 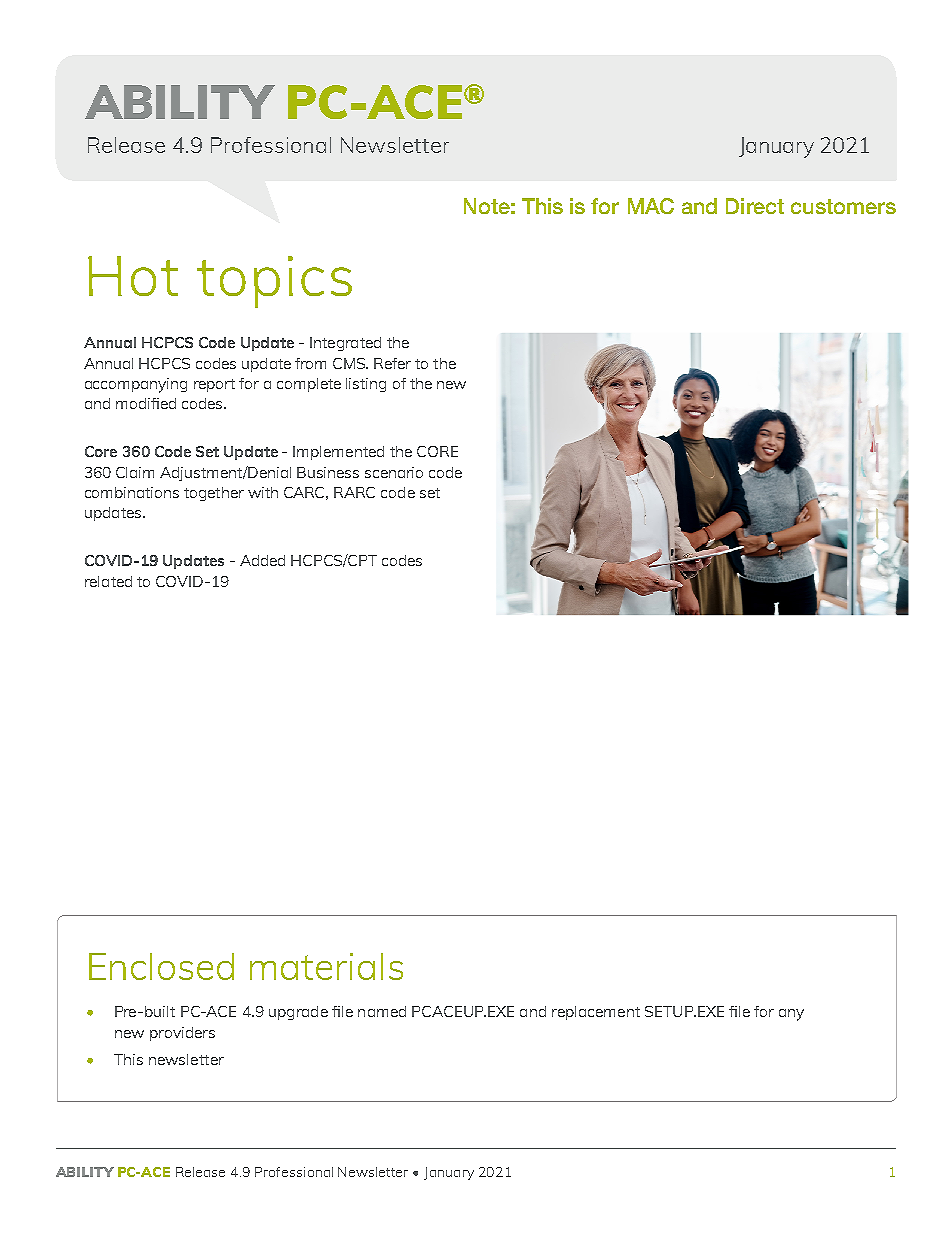 I want to click on Business, so click(x=328, y=472).
